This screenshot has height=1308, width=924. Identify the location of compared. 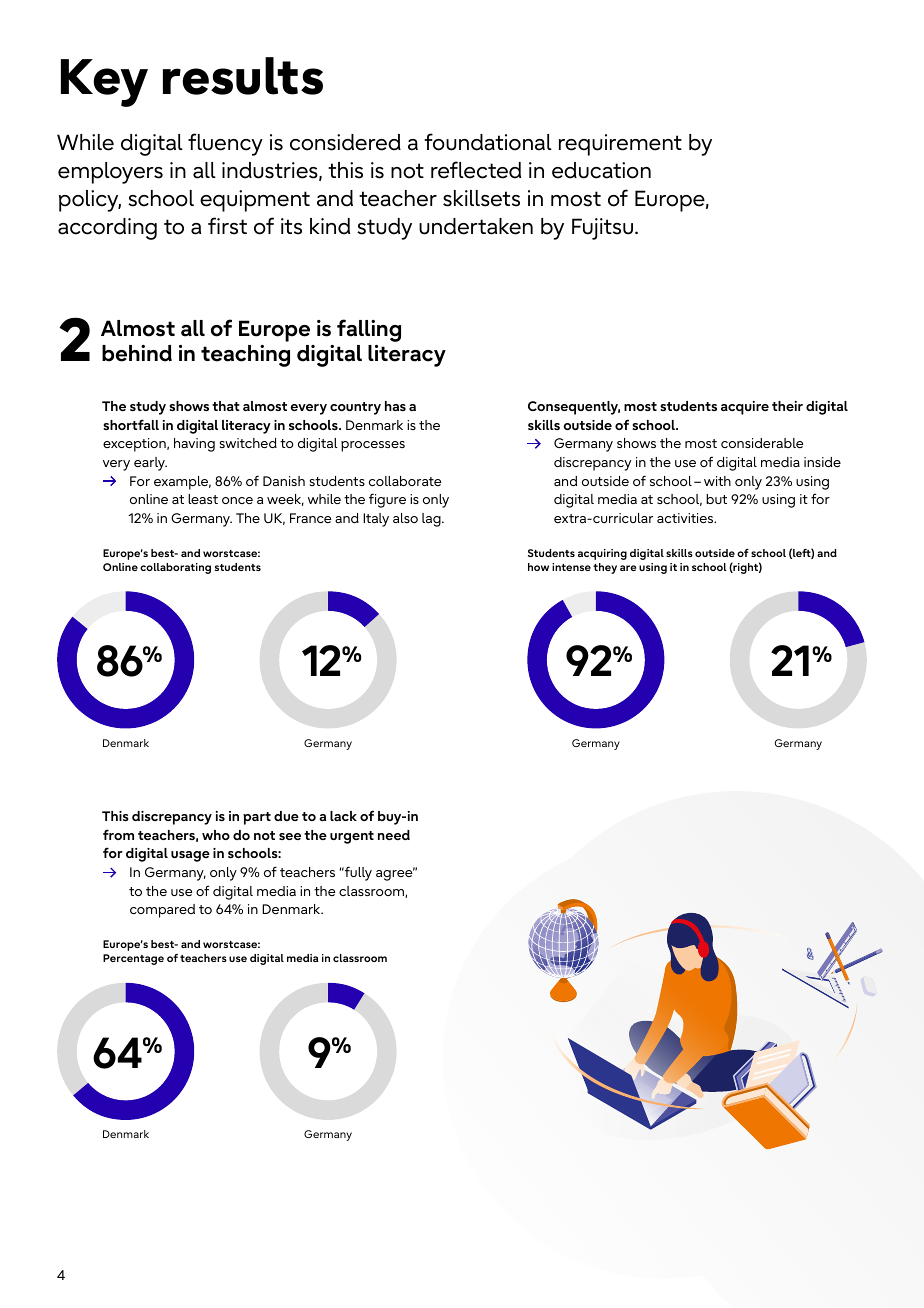
(162, 911).
